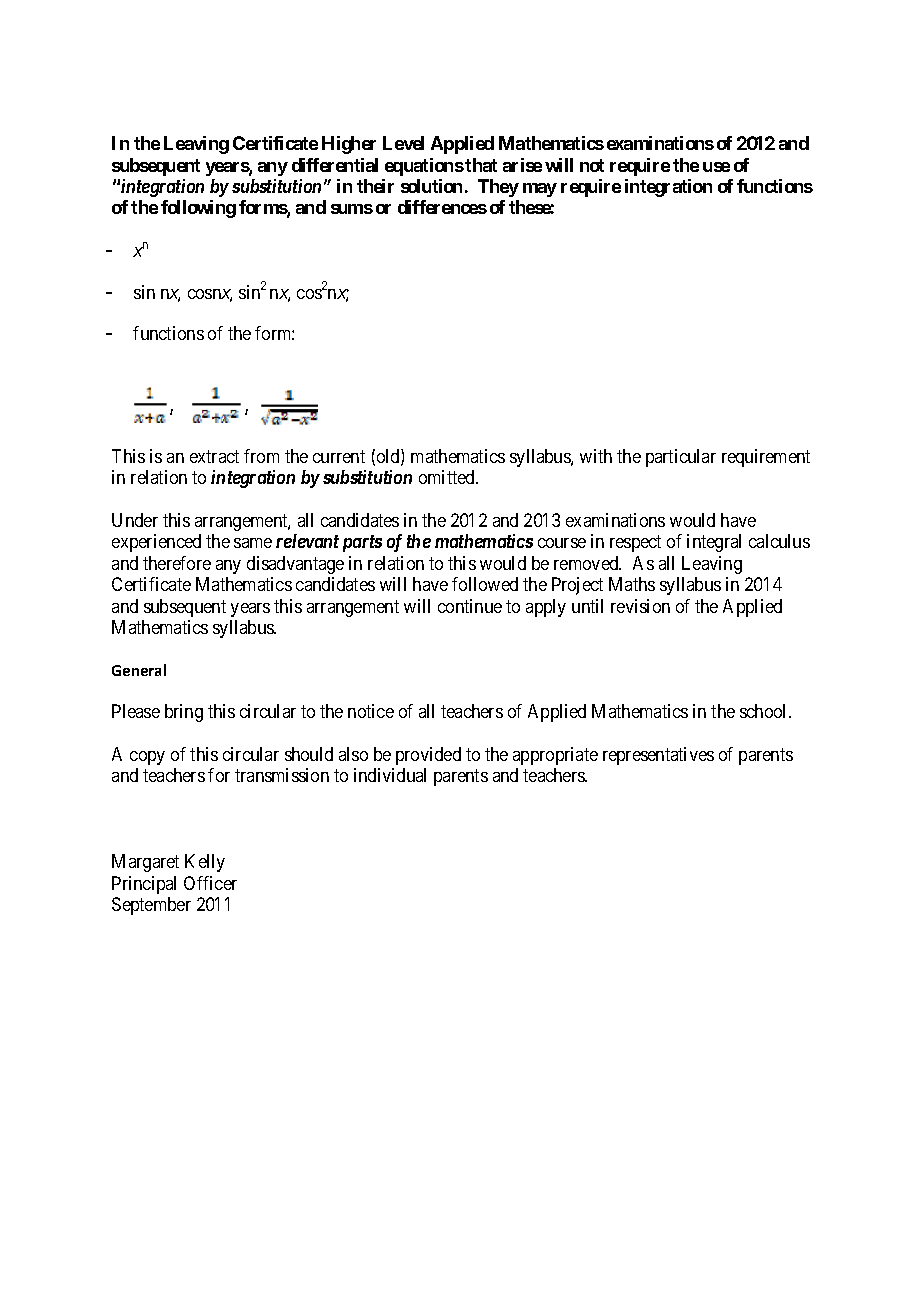  Describe the element at coordinates (210, 883) in the screenshot. I see `Officer` at that location.
